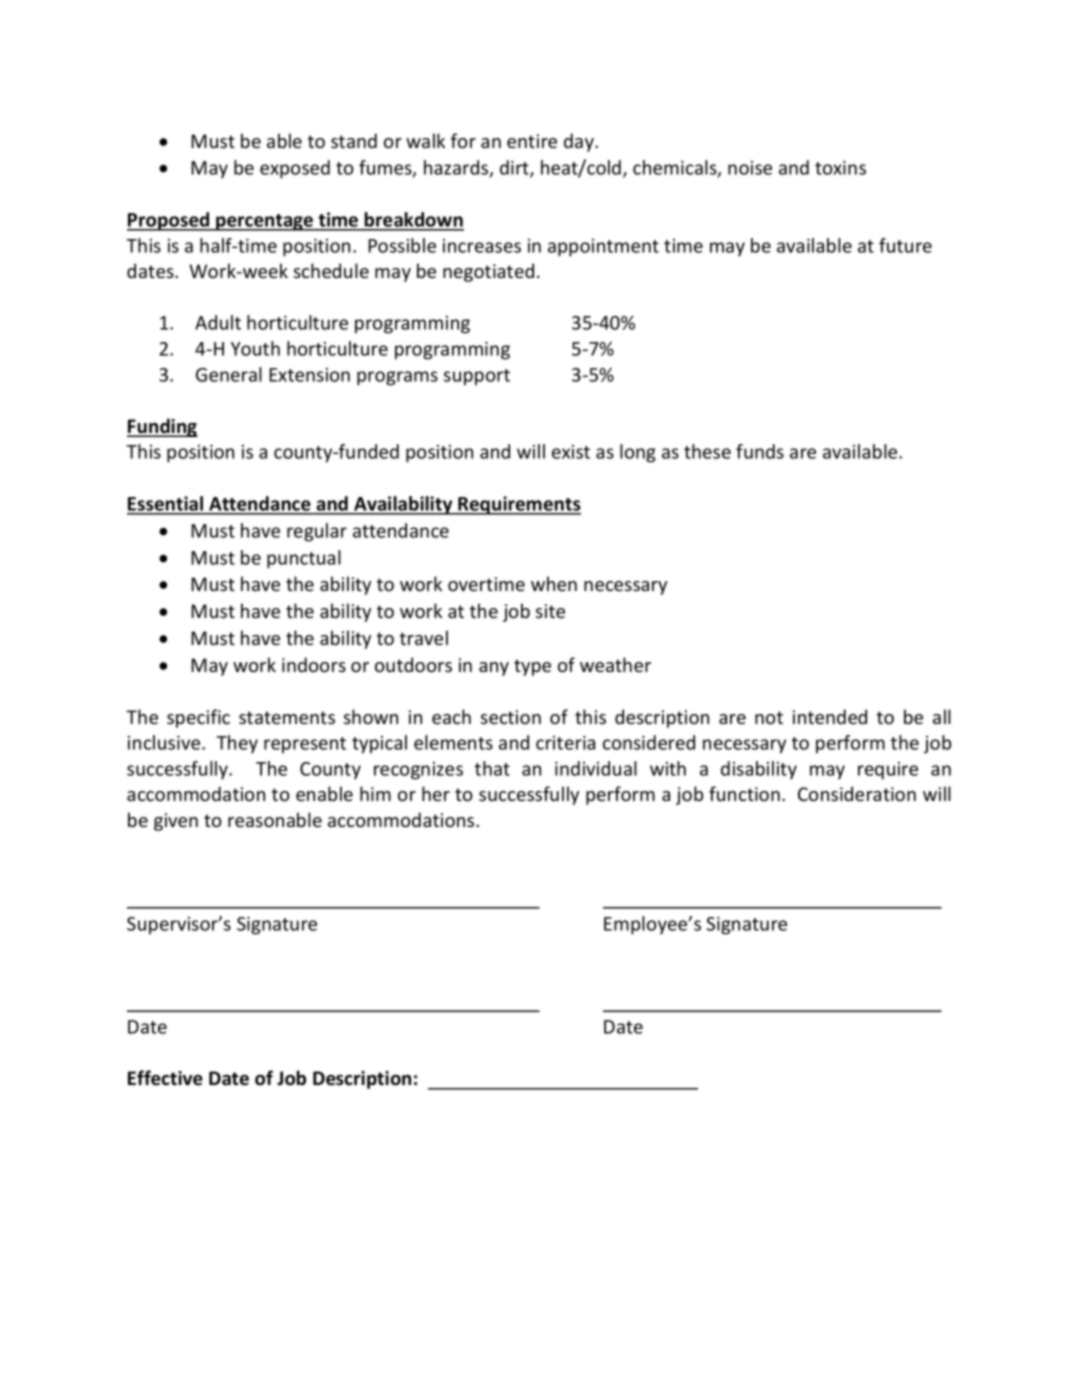 The image size is (1079, 1396). Describe the element at coordinates (550, 611) in the screenshot. I see `site` at that location.
